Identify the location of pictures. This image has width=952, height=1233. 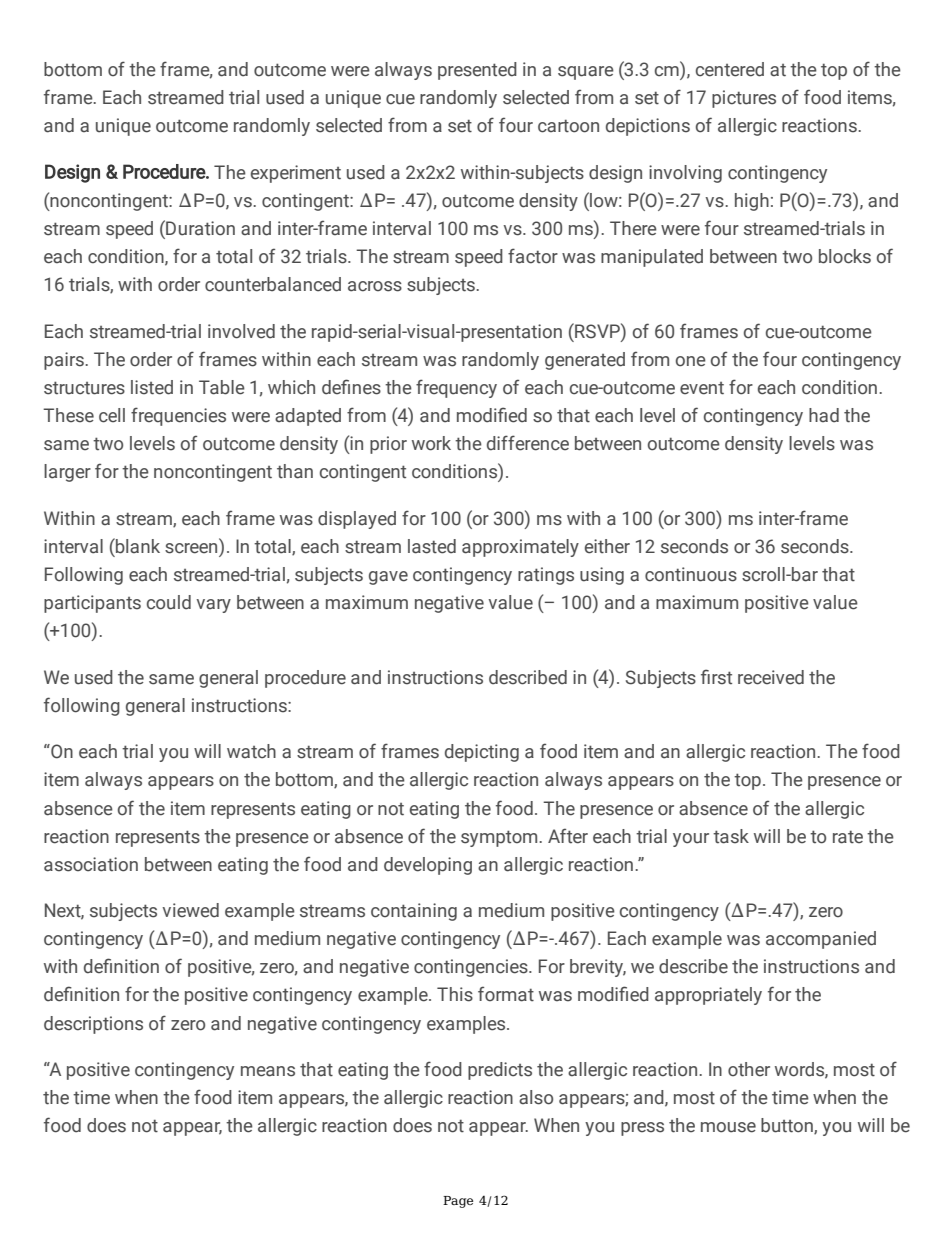
(744, 99).
